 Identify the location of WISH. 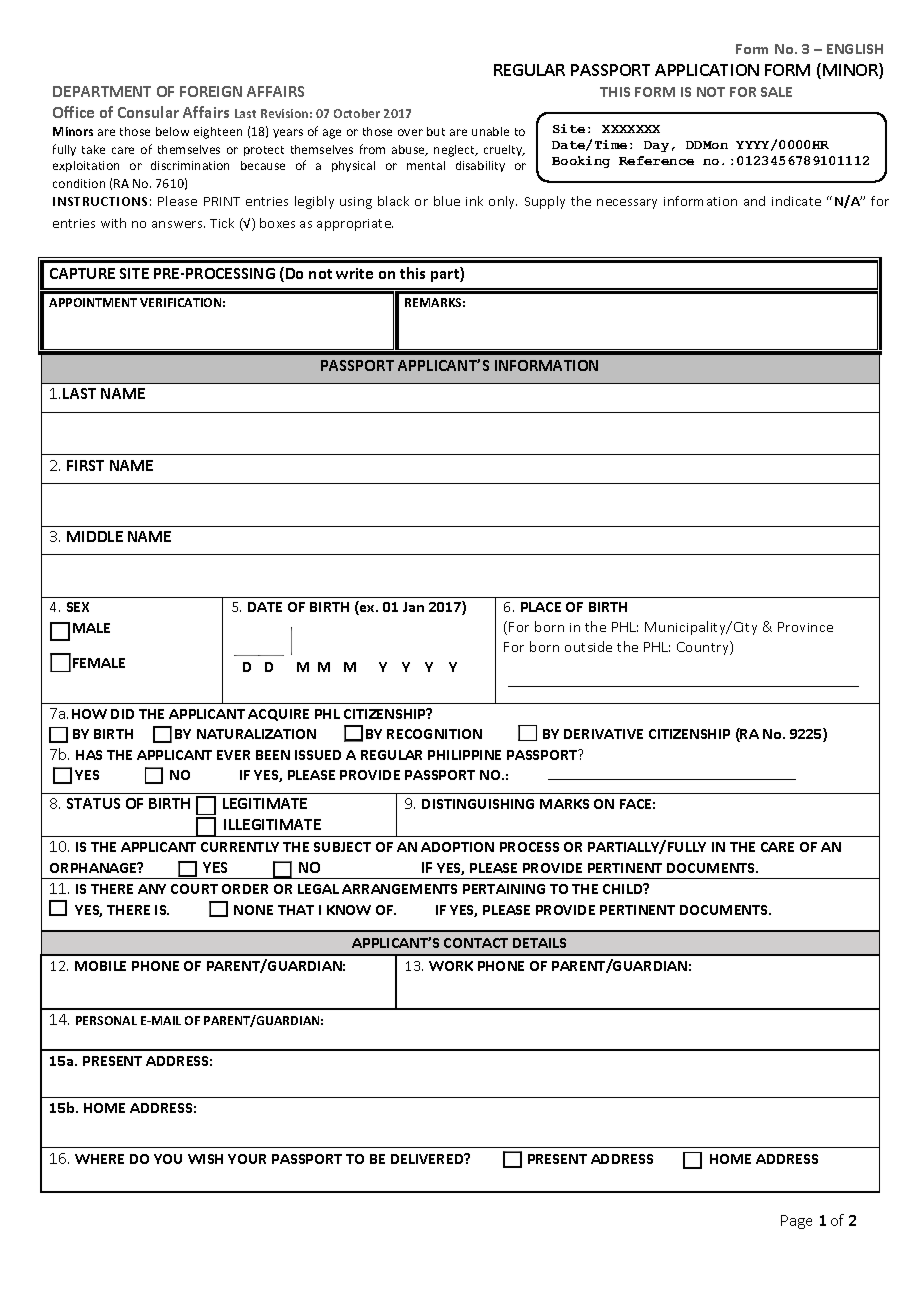
(205, 1159).
